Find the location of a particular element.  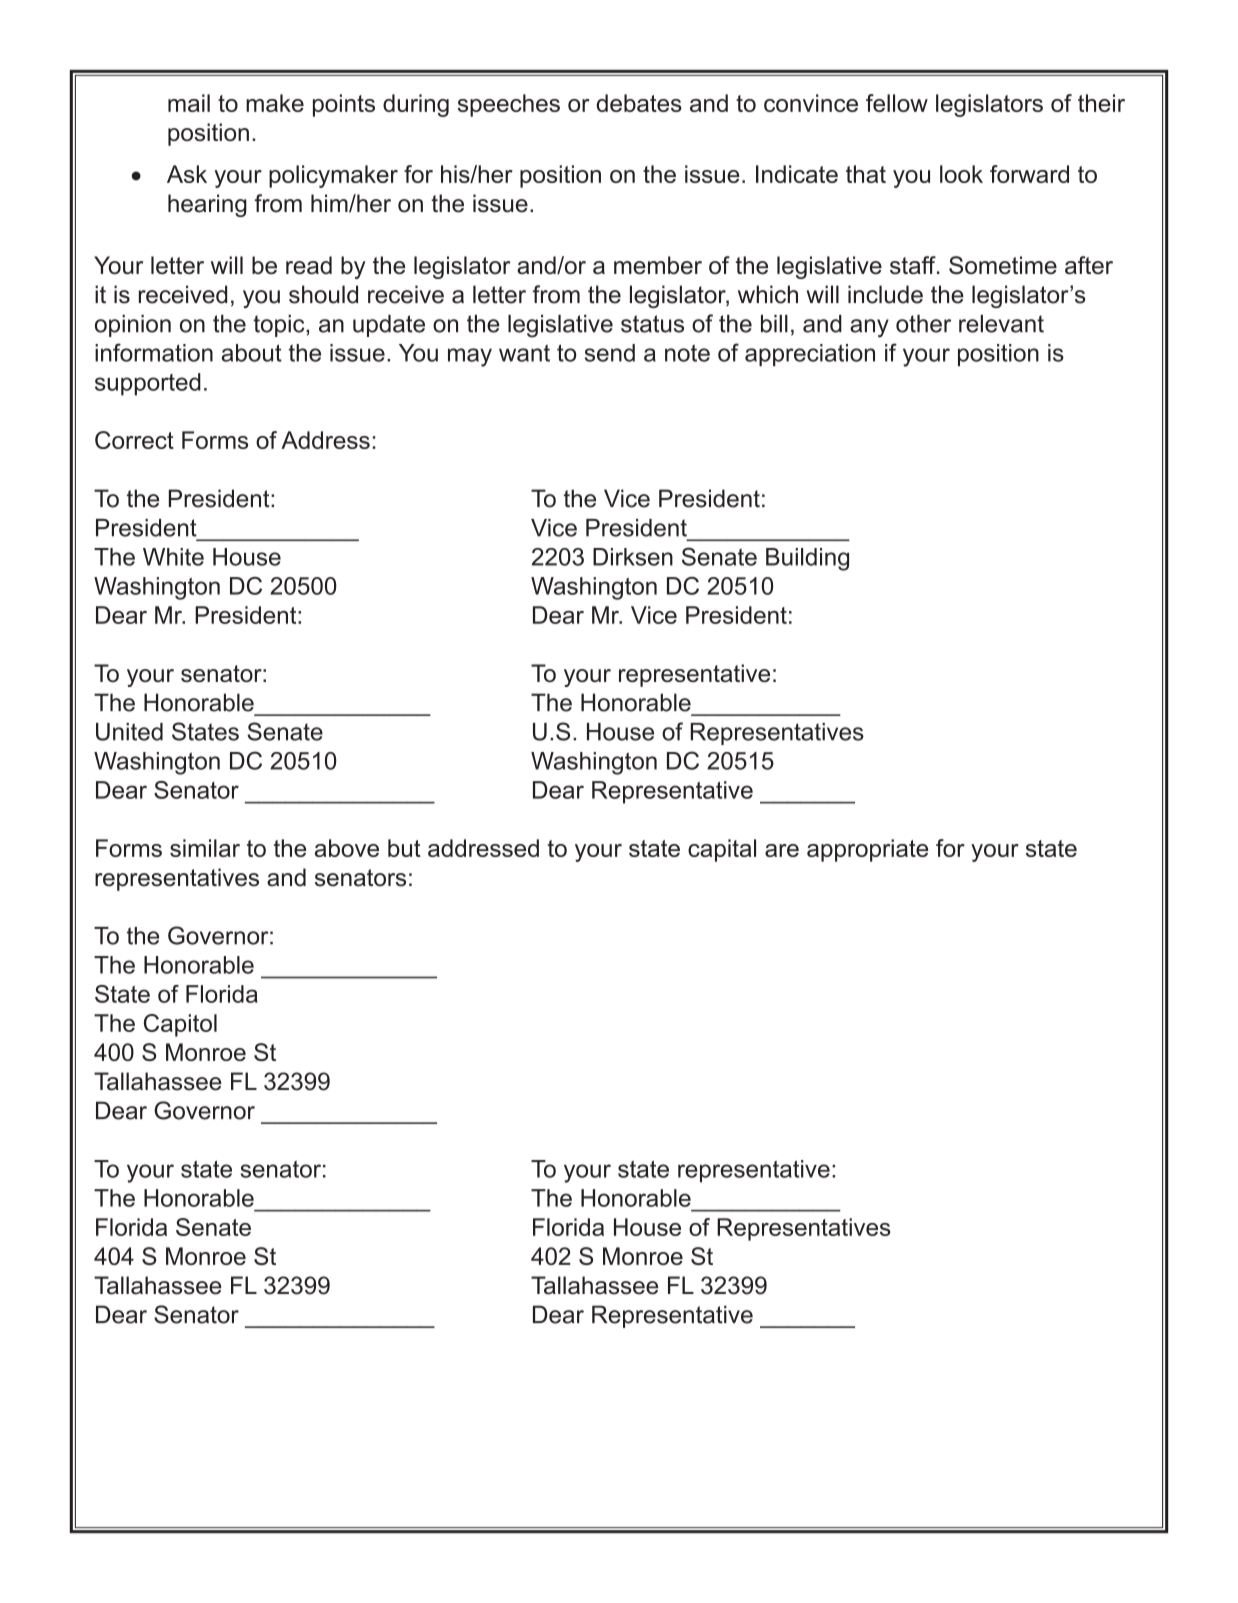

debates is located at coordinates (639, 103).
